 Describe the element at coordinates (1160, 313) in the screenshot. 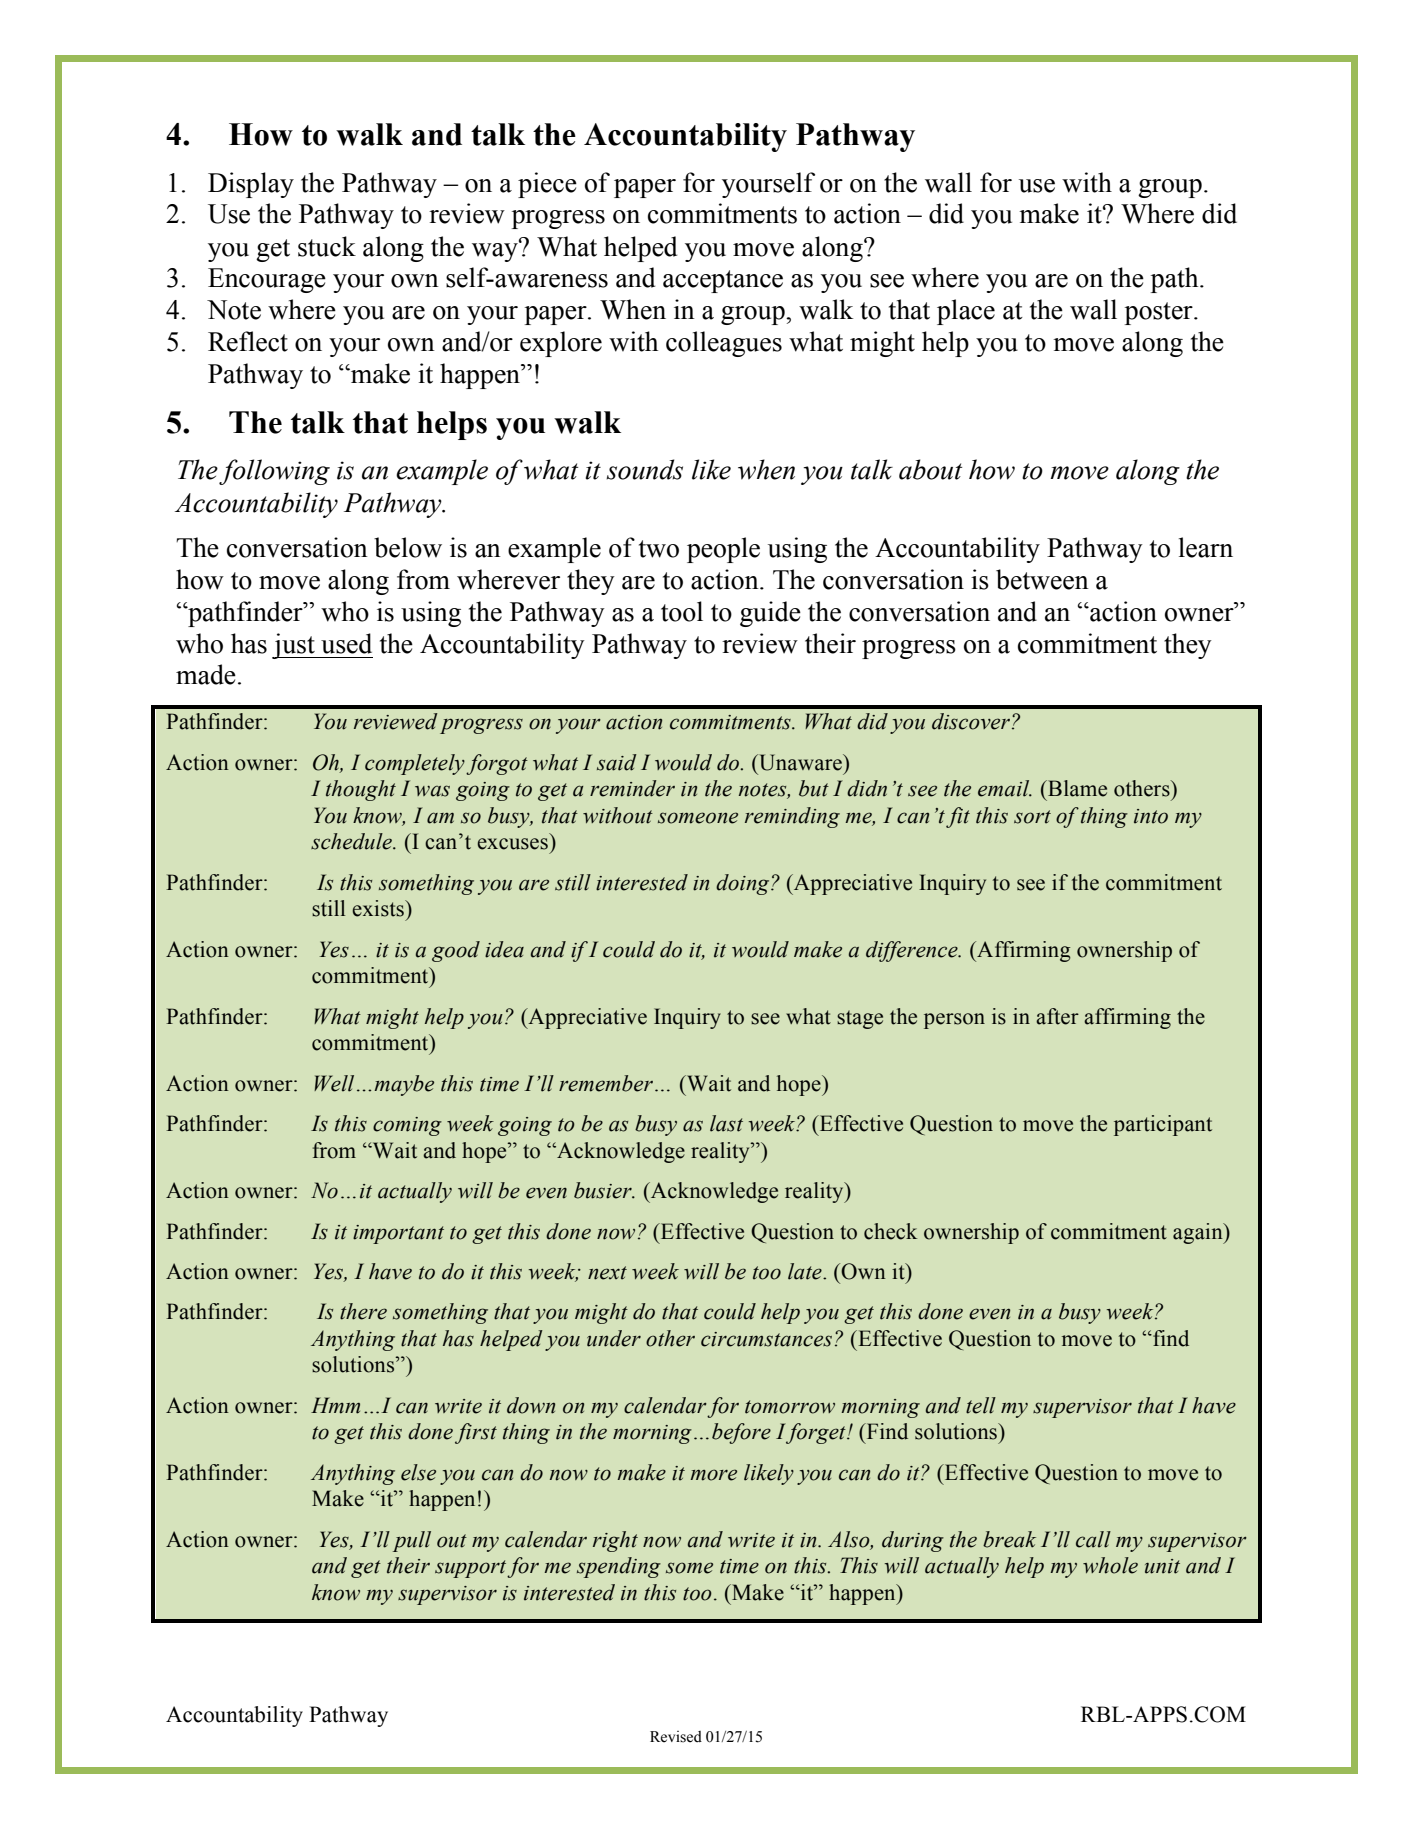

I see `poster` at that location.
